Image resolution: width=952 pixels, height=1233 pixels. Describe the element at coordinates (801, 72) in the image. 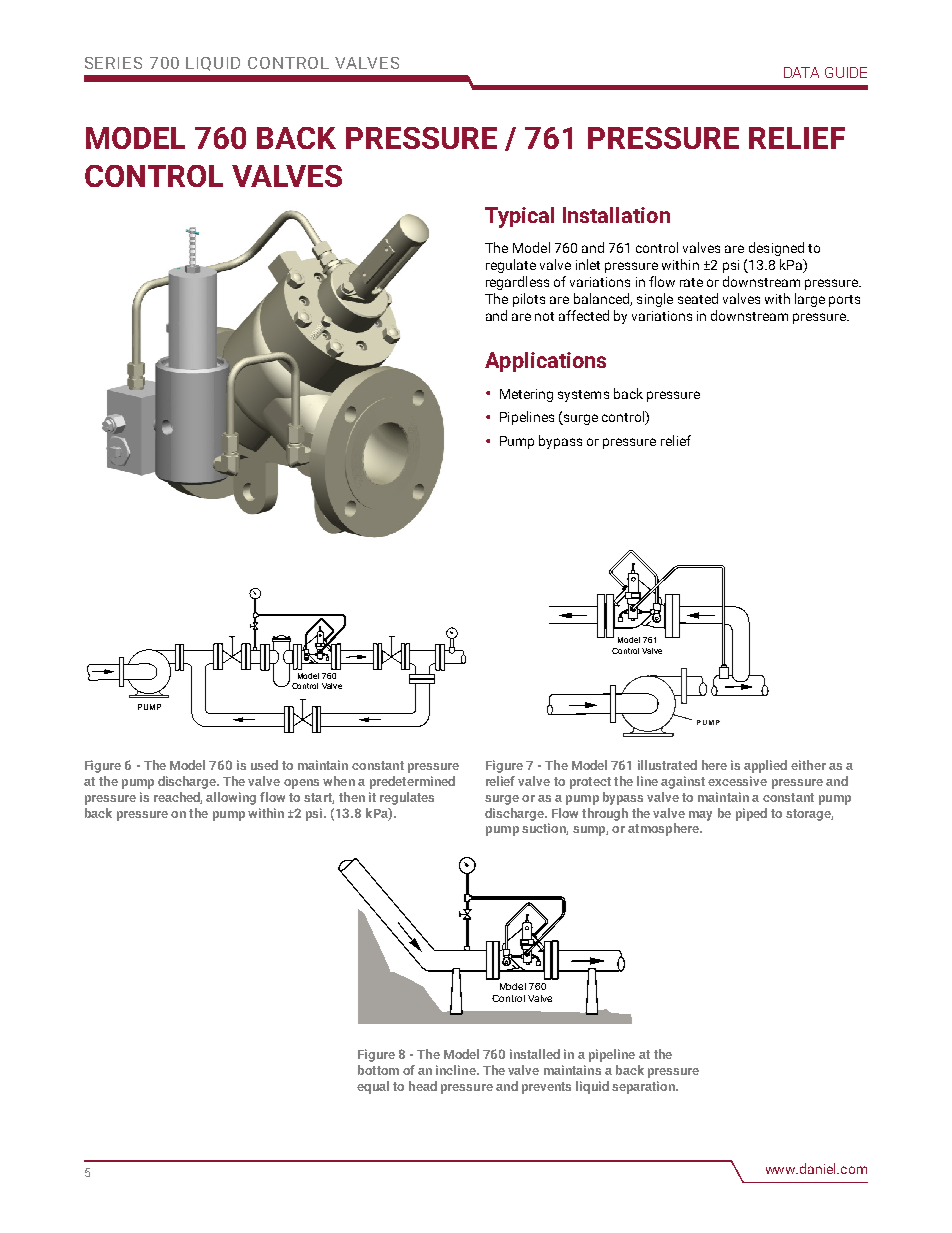

I see `DATA` at that location.
